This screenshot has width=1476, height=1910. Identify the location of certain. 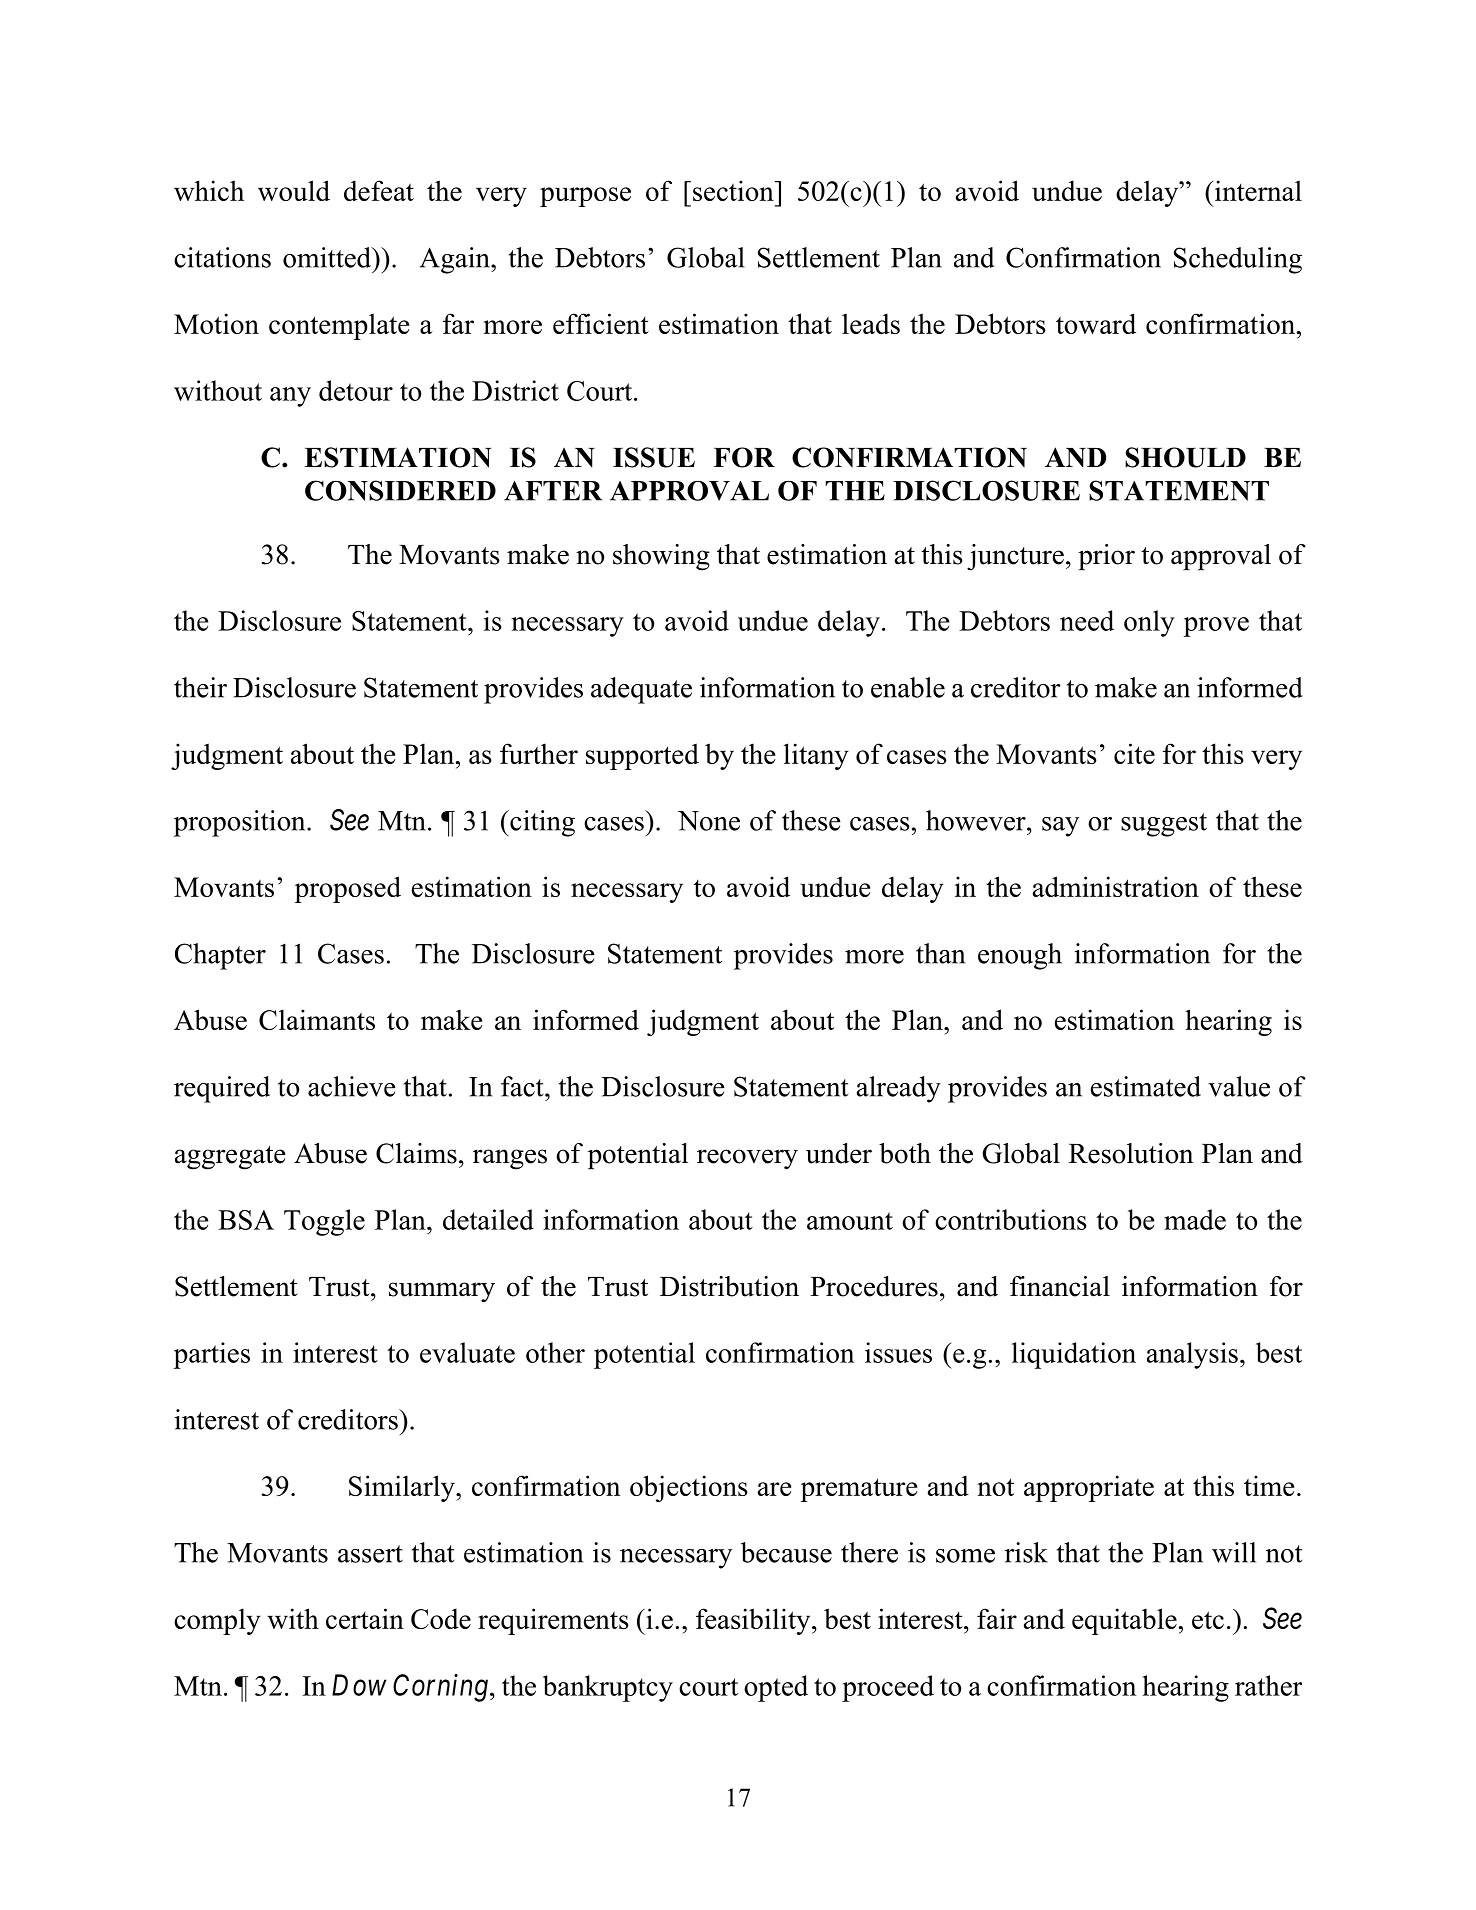
(365, 1618).
